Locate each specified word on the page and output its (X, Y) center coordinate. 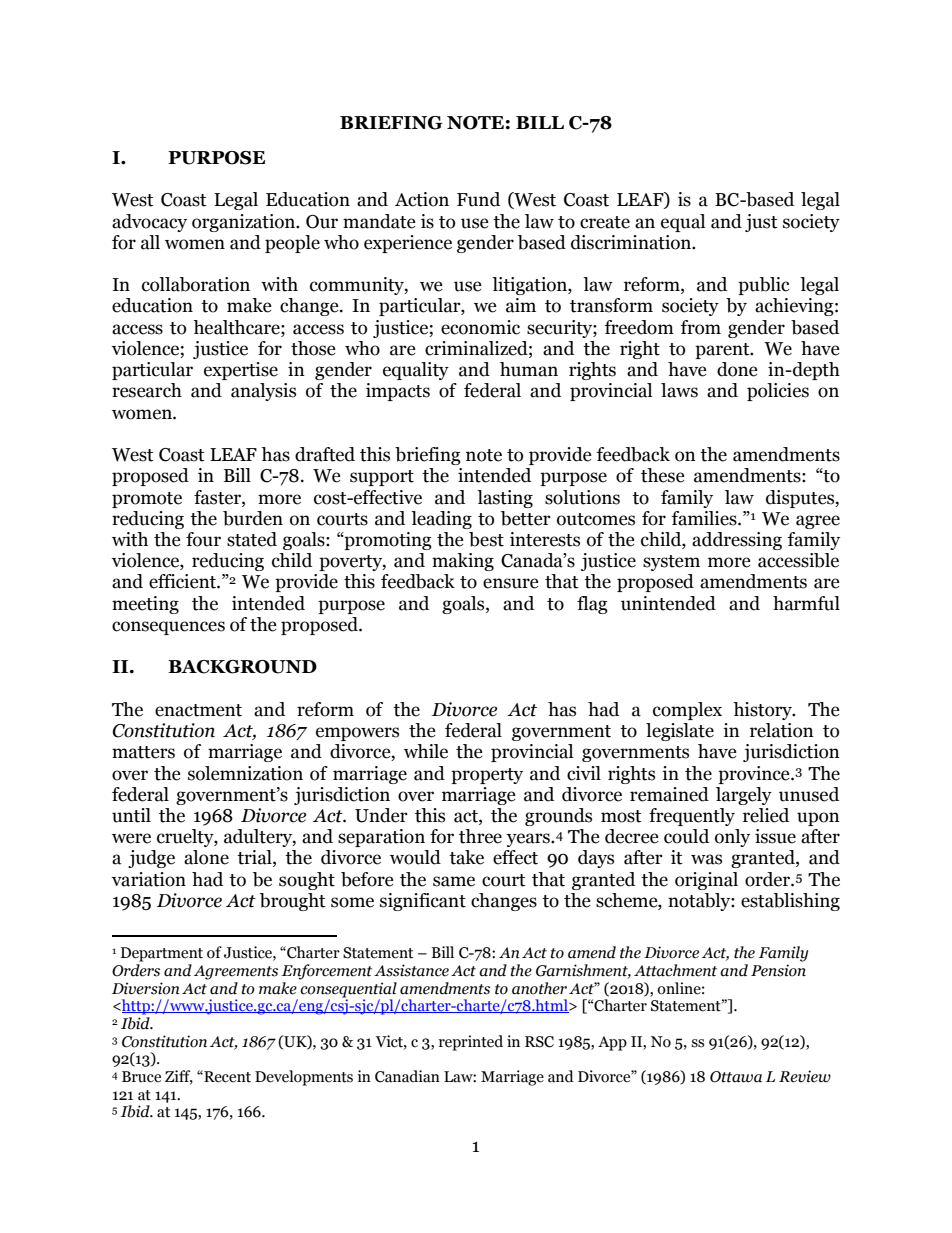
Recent (226, 1076)
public (764, 286)
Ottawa (736, 1077)
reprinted (471, 1043)
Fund (478, 199)
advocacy (149, 223)
